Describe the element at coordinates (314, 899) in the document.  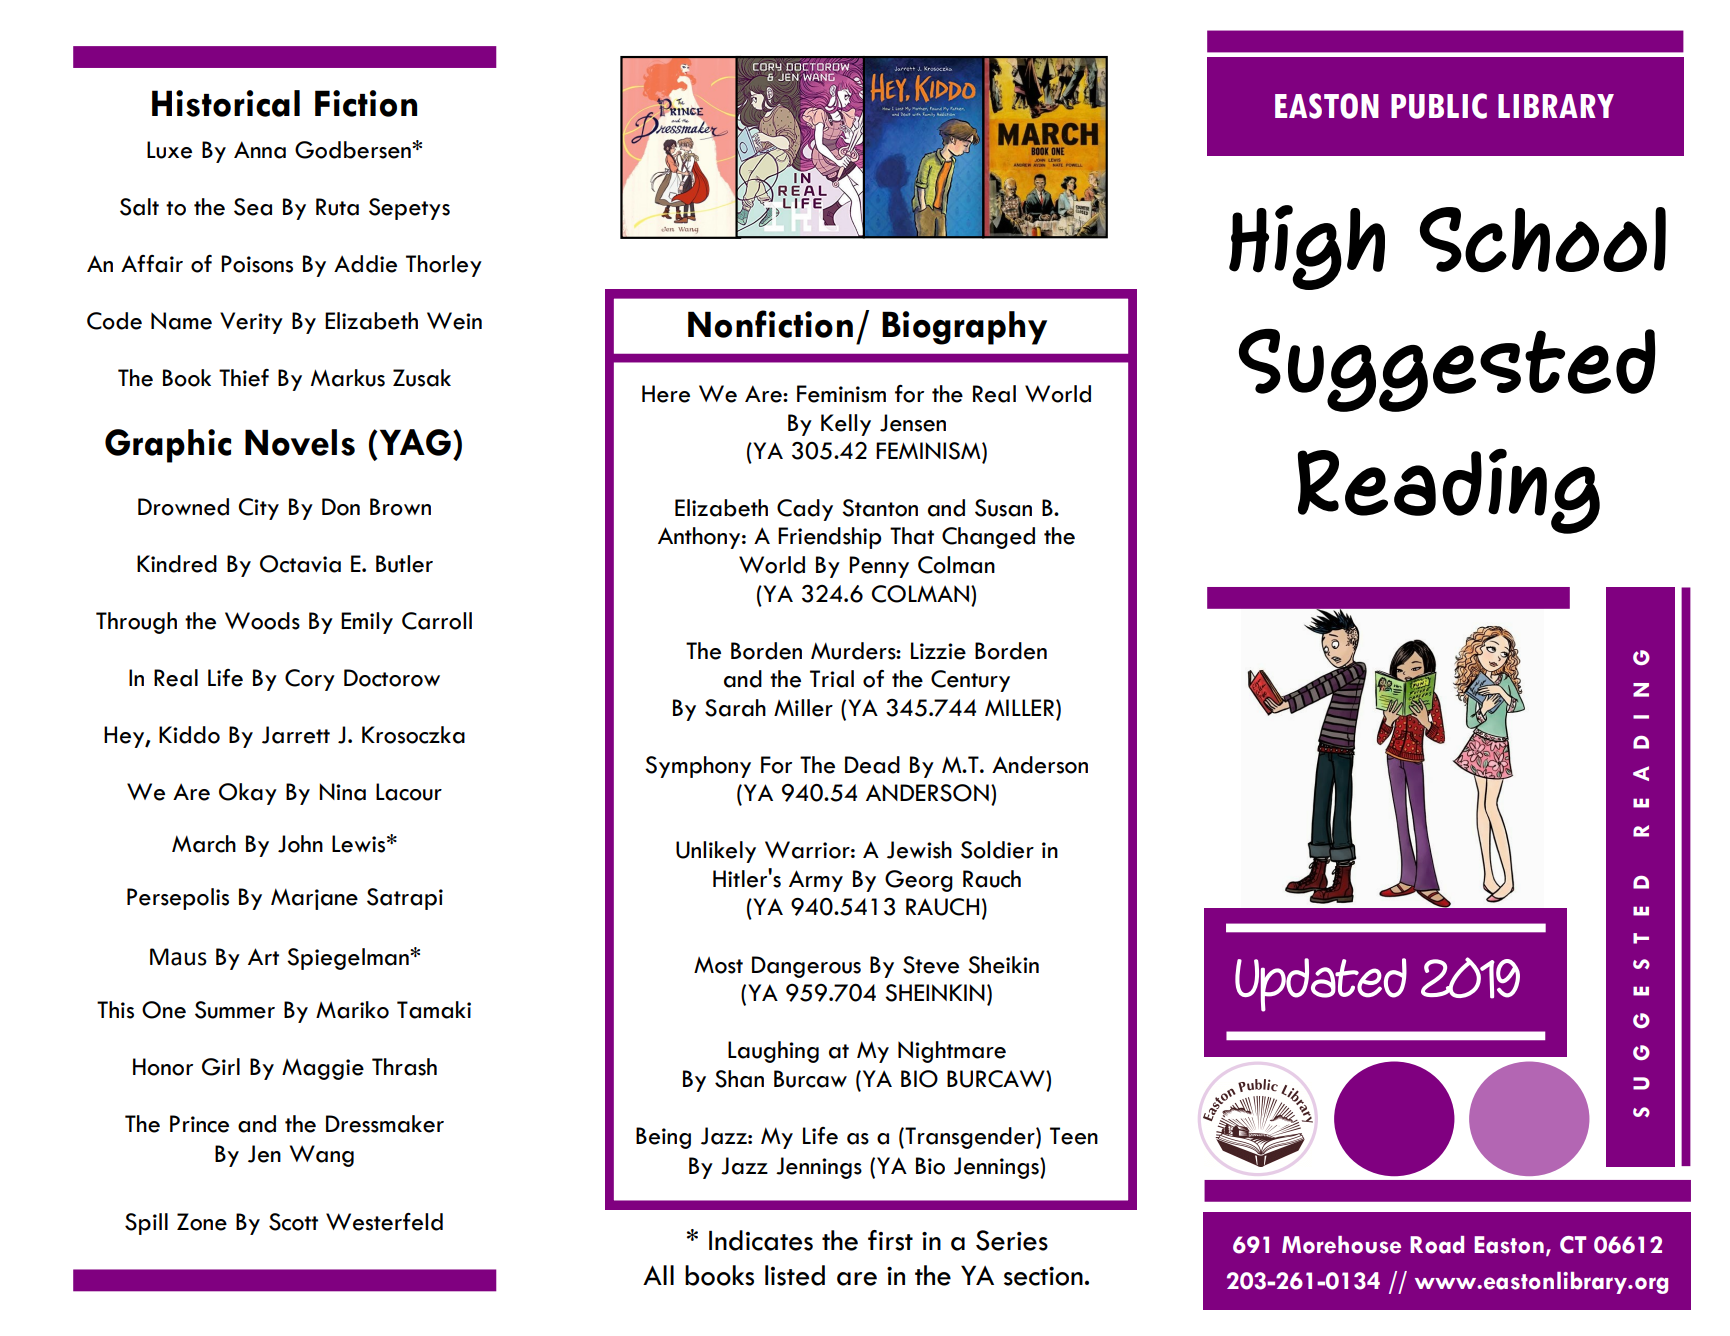
I see `Marjane` at that location.
